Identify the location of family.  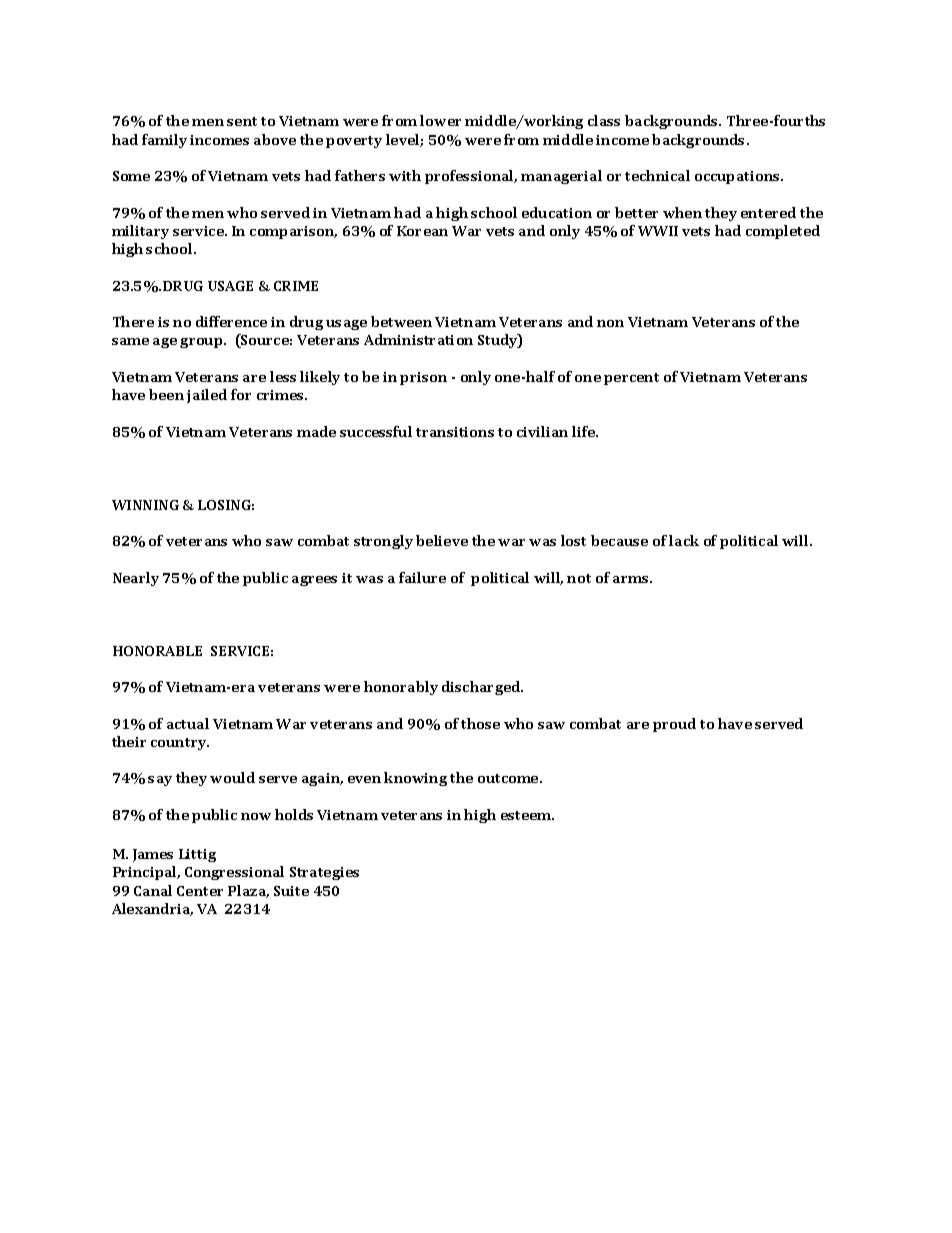
(164, 141).
